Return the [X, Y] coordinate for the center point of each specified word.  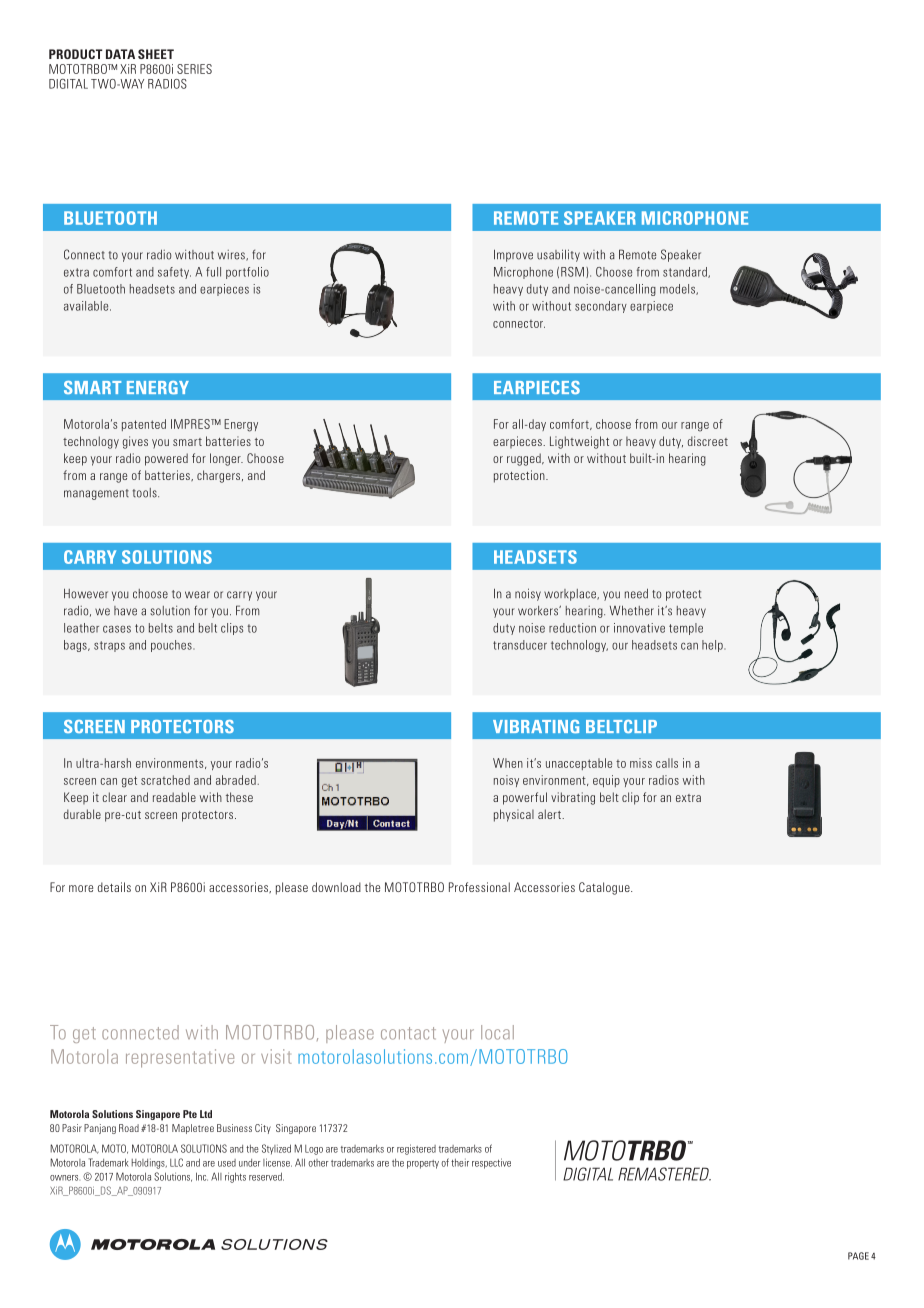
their [460, 1162]
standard [686, 272]
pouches [172, 646]
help [713, 646]
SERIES [194, 69]
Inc [202, 1176]
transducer [520, 645]
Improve [513, 255]
